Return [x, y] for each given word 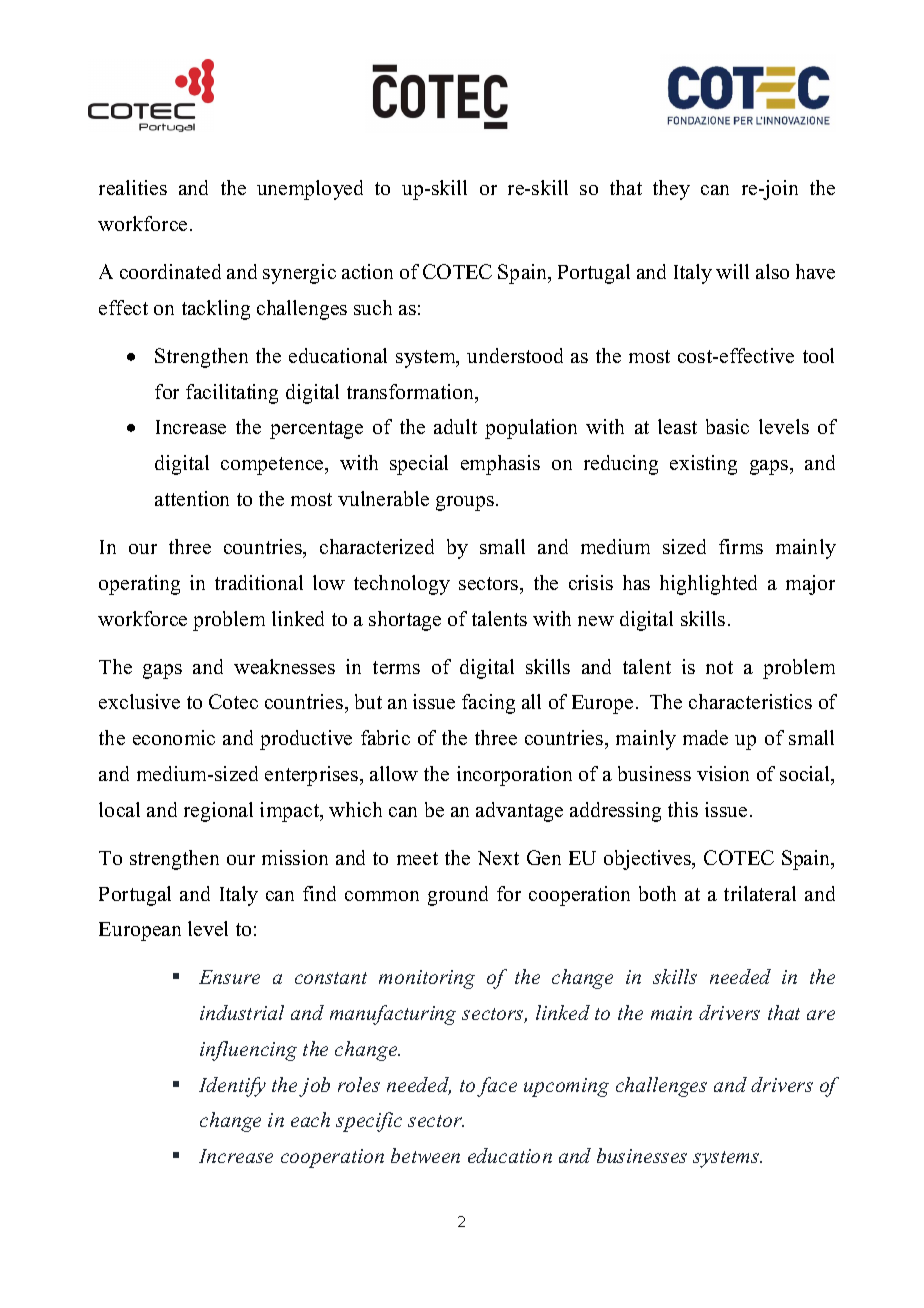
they [671, 190]
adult [455, 426]
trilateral [760, 893]
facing [488, 704]
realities [133, 187]
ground [458, 896]
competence [273, 466]
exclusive [139, 701]
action [367, 271]
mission [295, 857]
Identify [232, 1087]
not [719, 667]
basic [727, 426]
